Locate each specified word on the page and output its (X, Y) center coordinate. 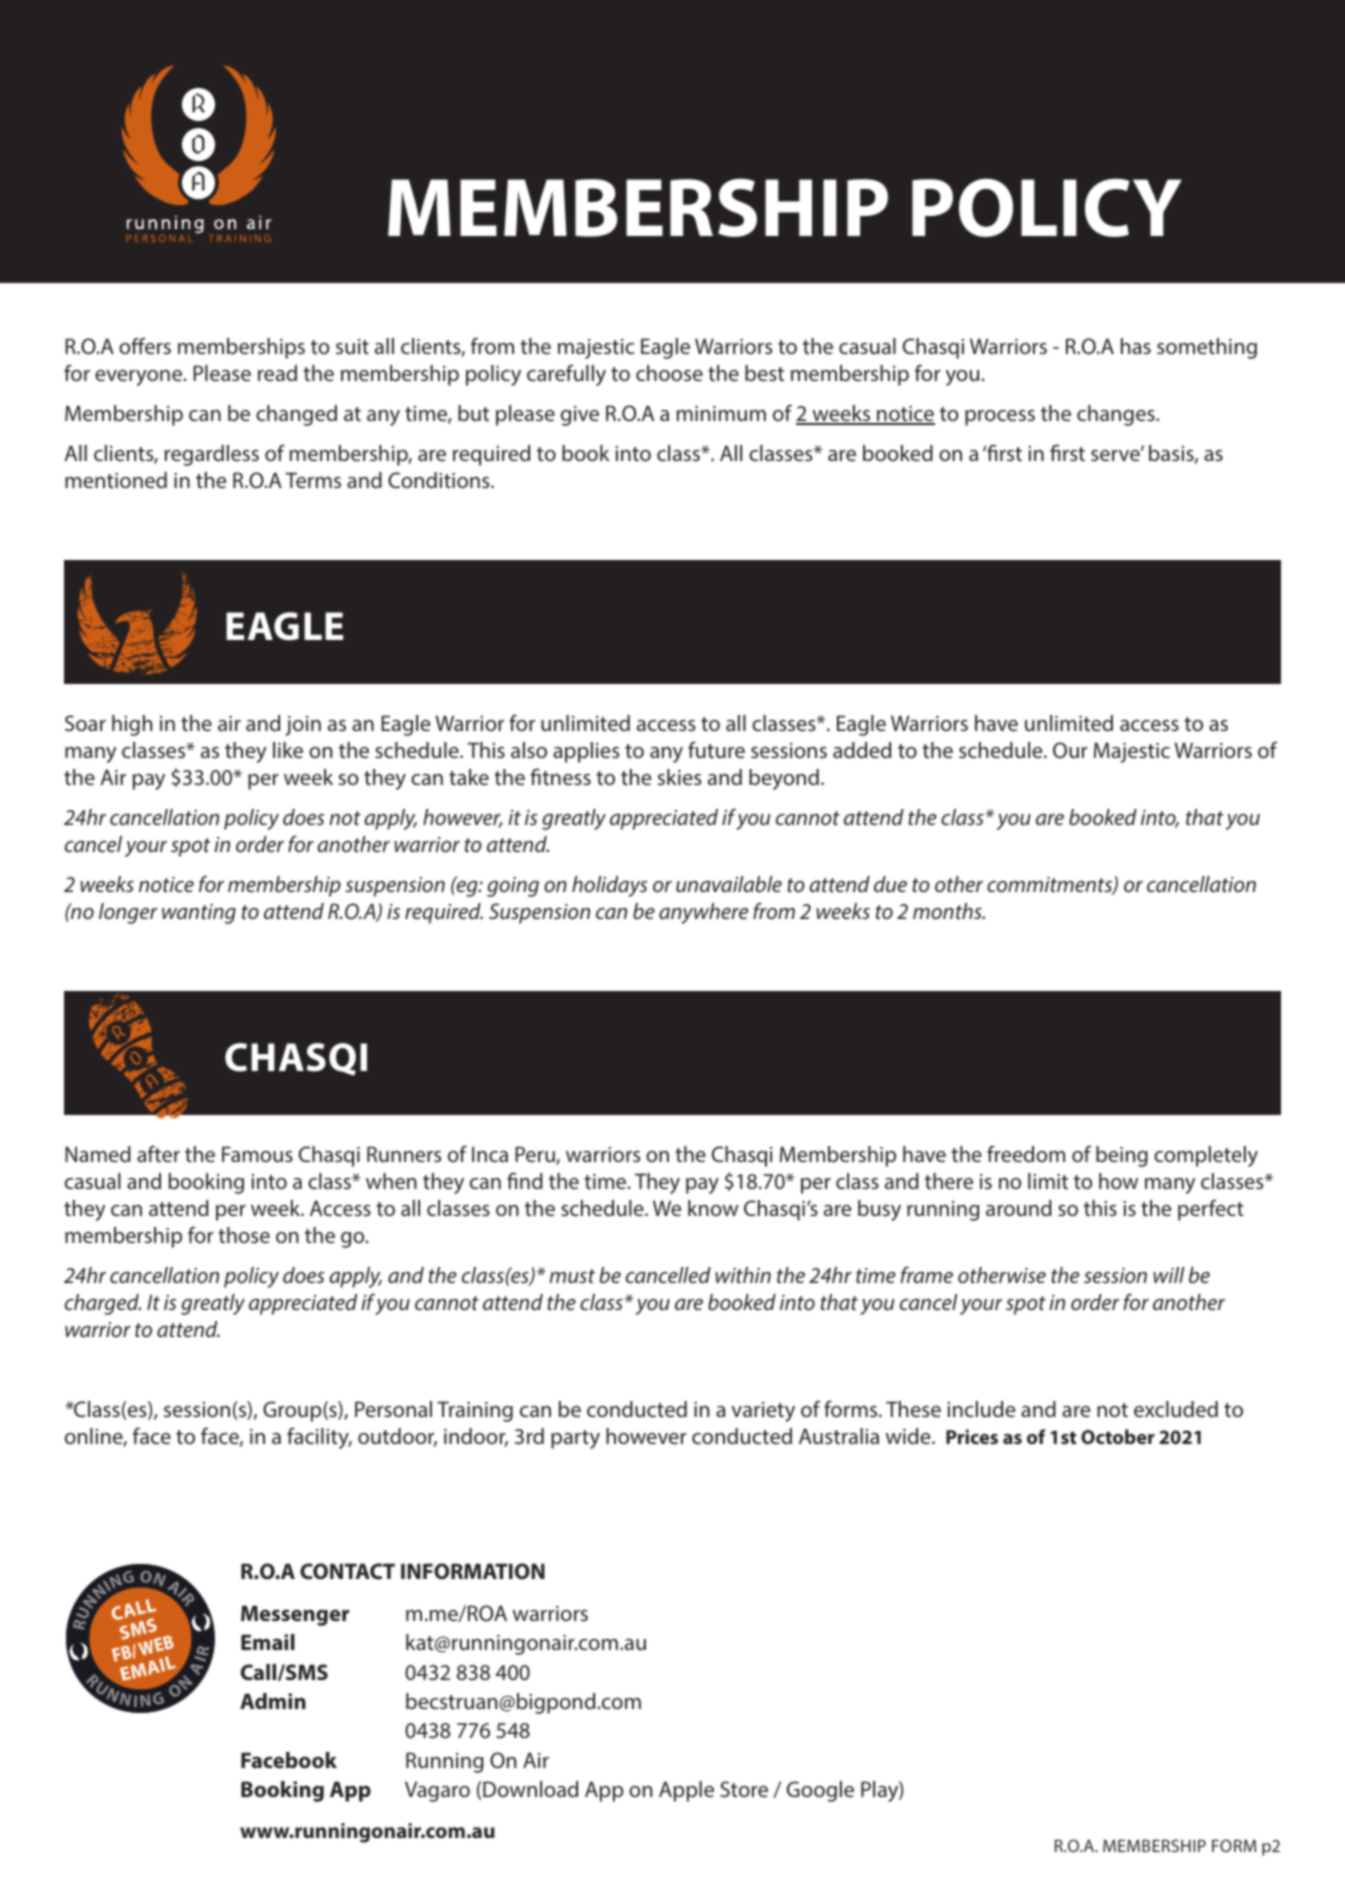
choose (669, 373)
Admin (273, 1701)
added (862, 750)
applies (586, 752)
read (277, 373)
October (1118, 1436)
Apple (686, 1791)
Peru (536, 1155)
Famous (257, 1154)
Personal (393, 1409)
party (575, 1439)
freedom (1026, 1153)
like (288, 750)
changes (1117, 415)
